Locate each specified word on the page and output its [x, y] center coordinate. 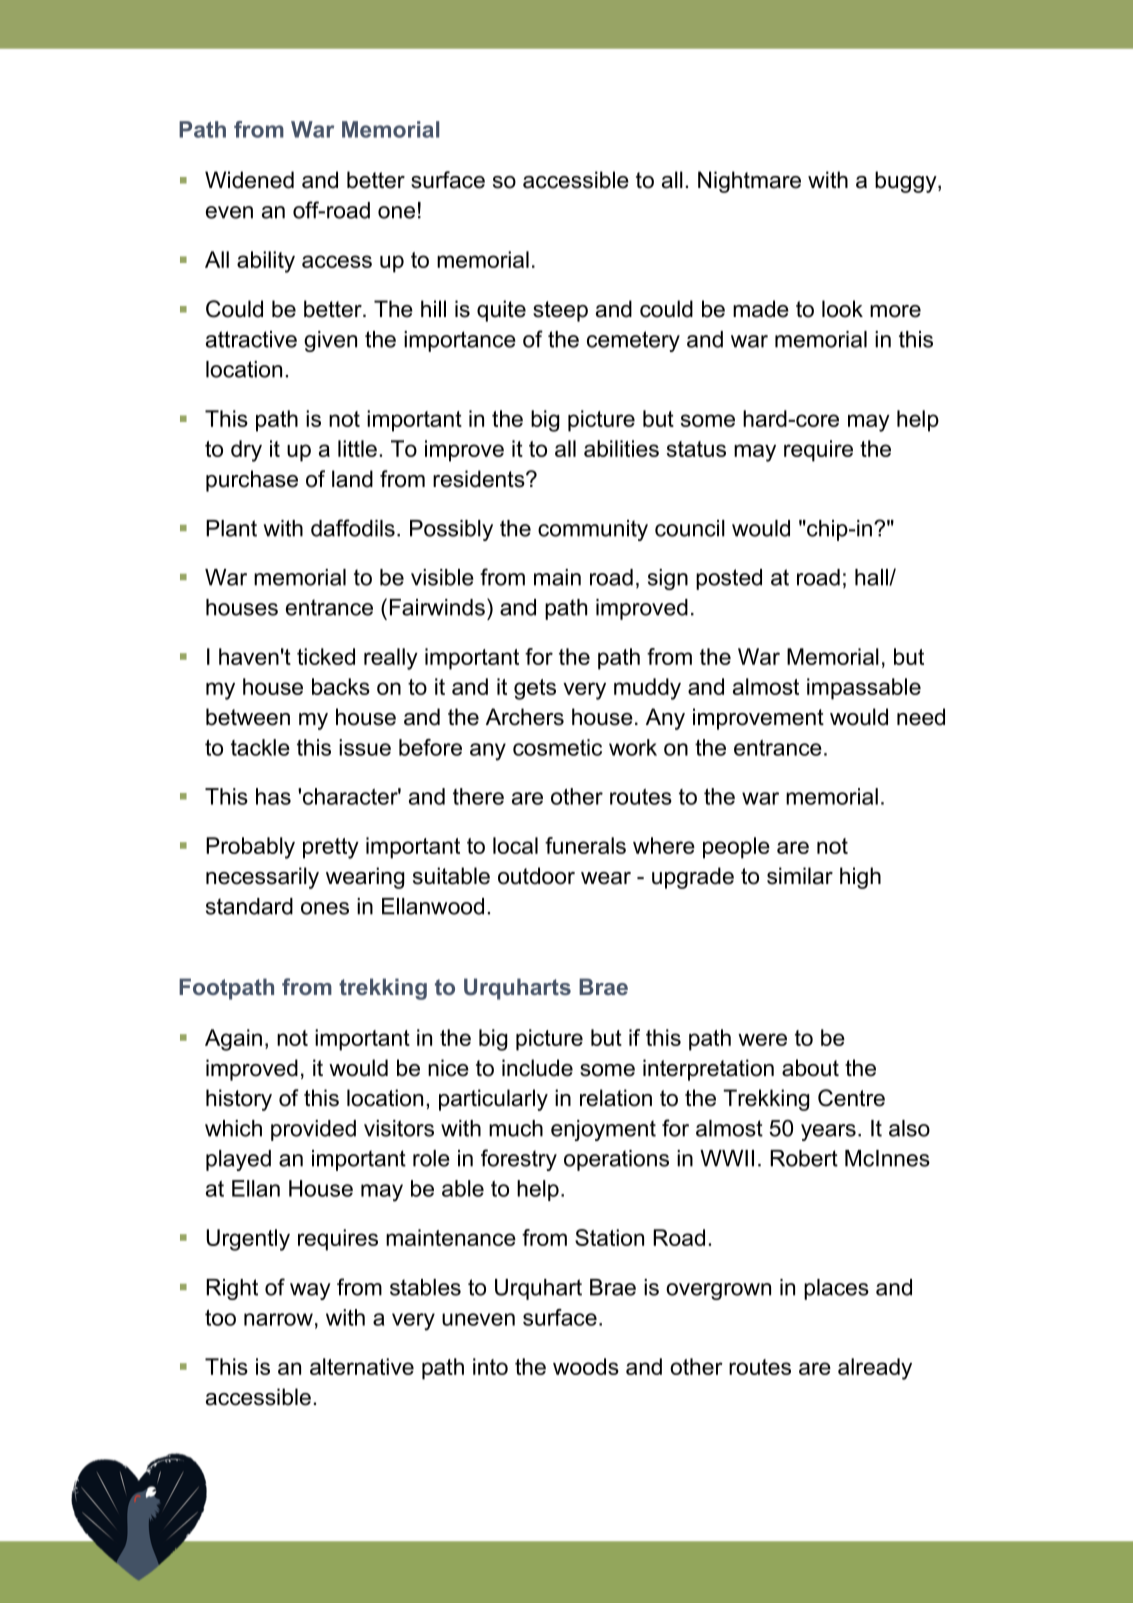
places [836, 1289]
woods [586, 1366]
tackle [260, 747]
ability [266, 262]
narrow [278, 1319]
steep [560, 311]
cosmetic [557, 747]
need [921, 717]
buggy [907, 182]
